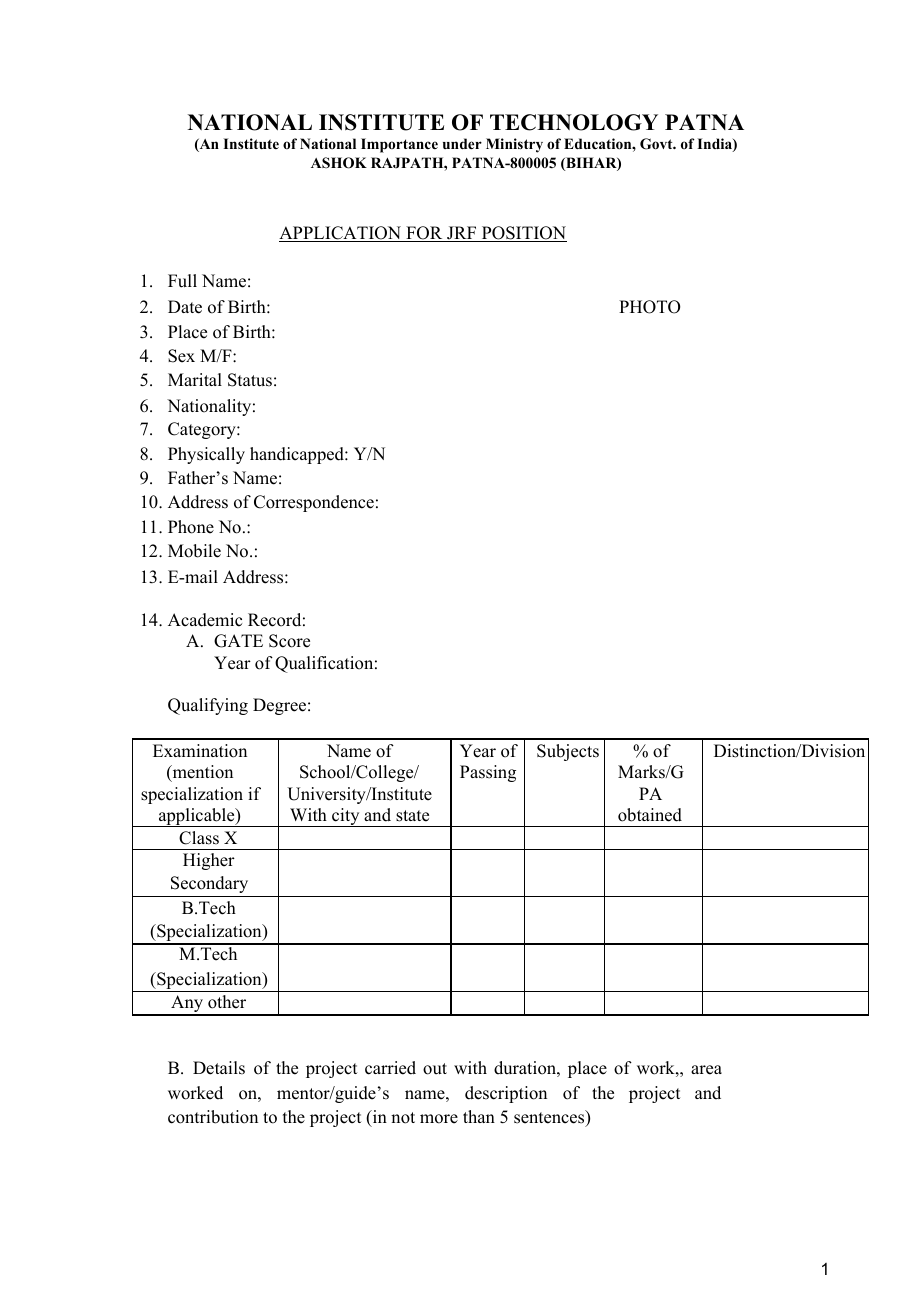 The height and width of the page is (1308, 924). What do you see at coordinates (219, 1068) in the page?
I see `Details` at bounding box center [219, 1068].
